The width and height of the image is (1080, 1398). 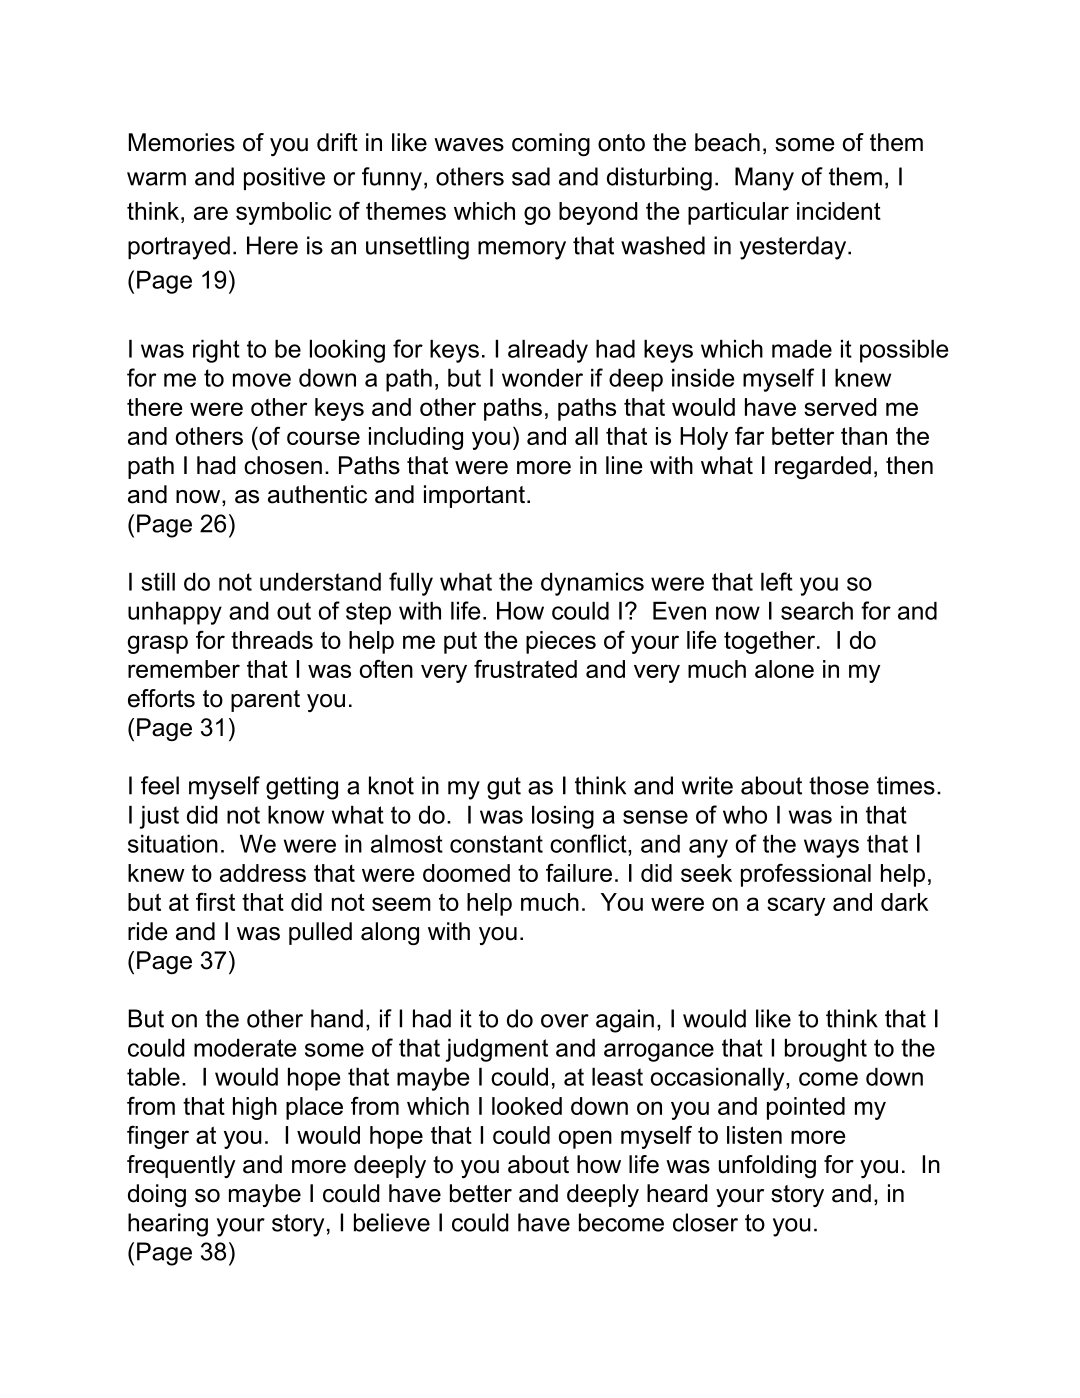 What do you see at coordinates (764, 179) in the image?
I see `Many` at bounding box center [764, 179].
